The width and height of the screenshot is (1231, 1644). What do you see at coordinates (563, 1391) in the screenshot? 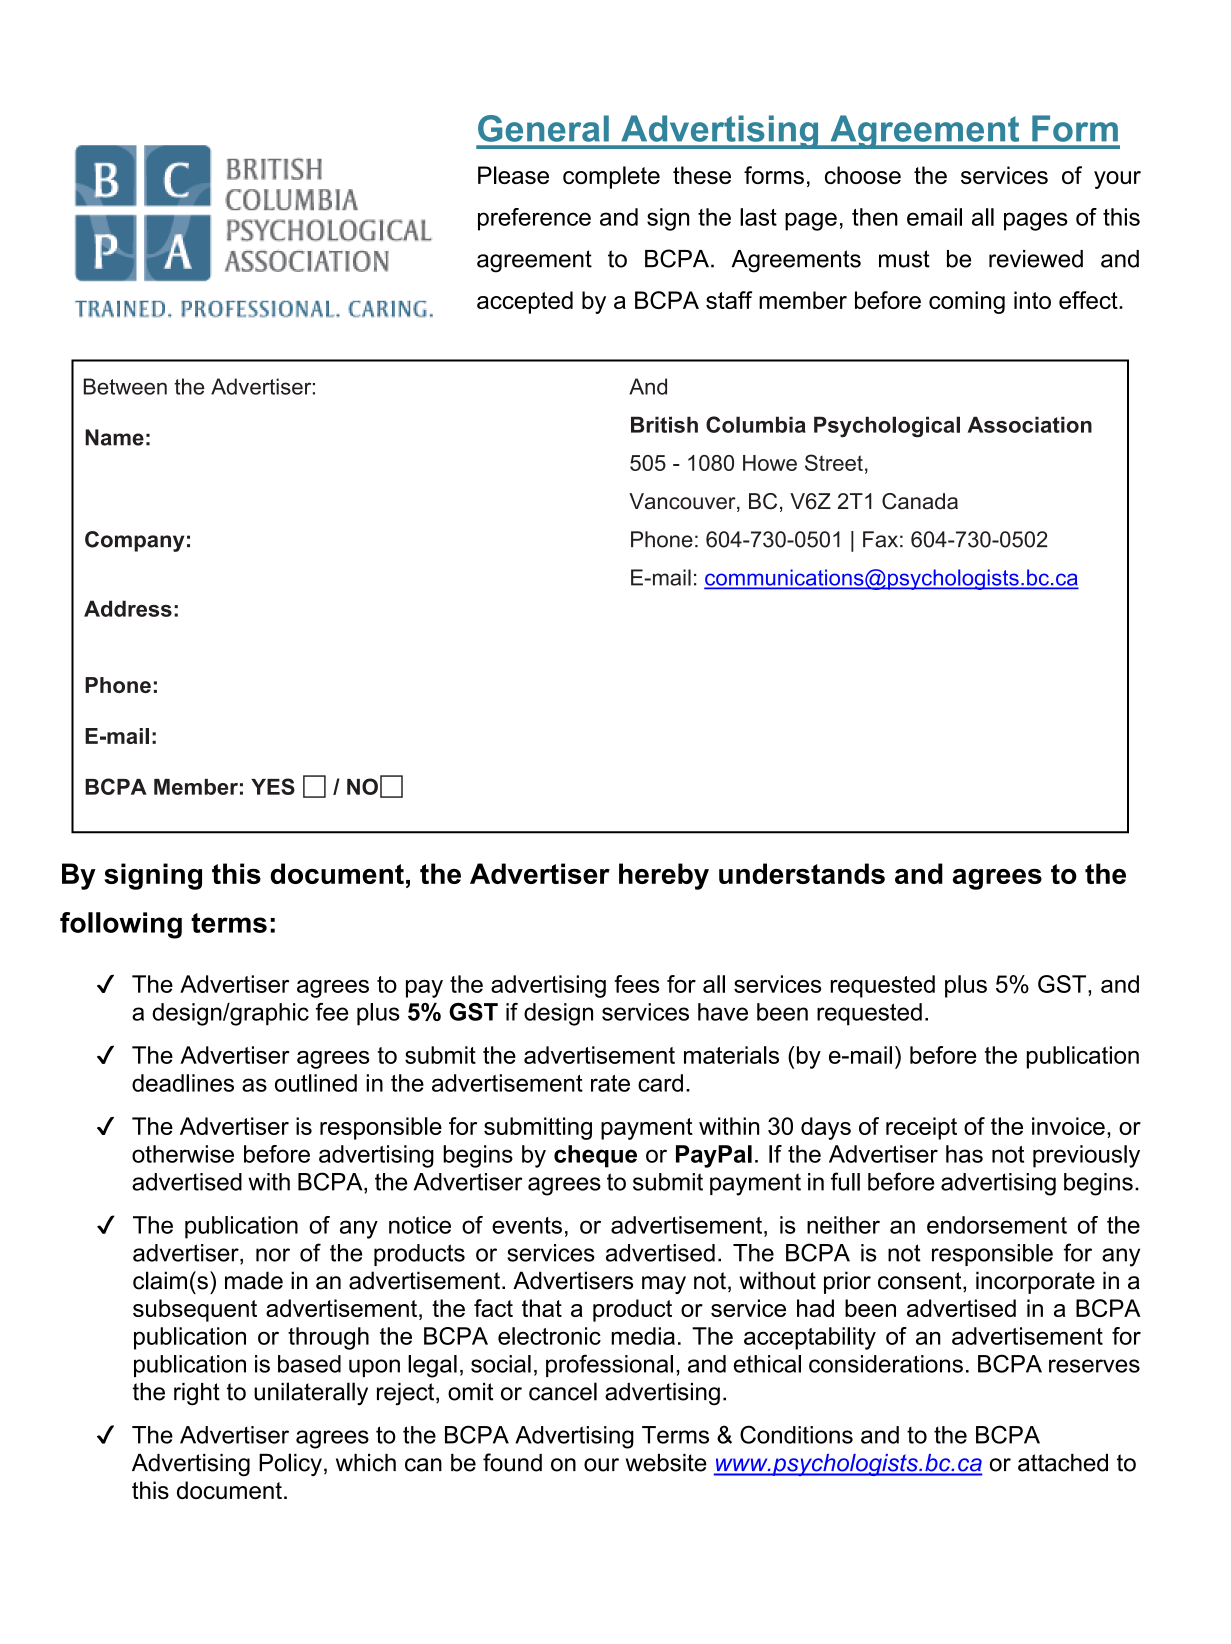
I see `cancel` at bounding box center [563, 1391].
